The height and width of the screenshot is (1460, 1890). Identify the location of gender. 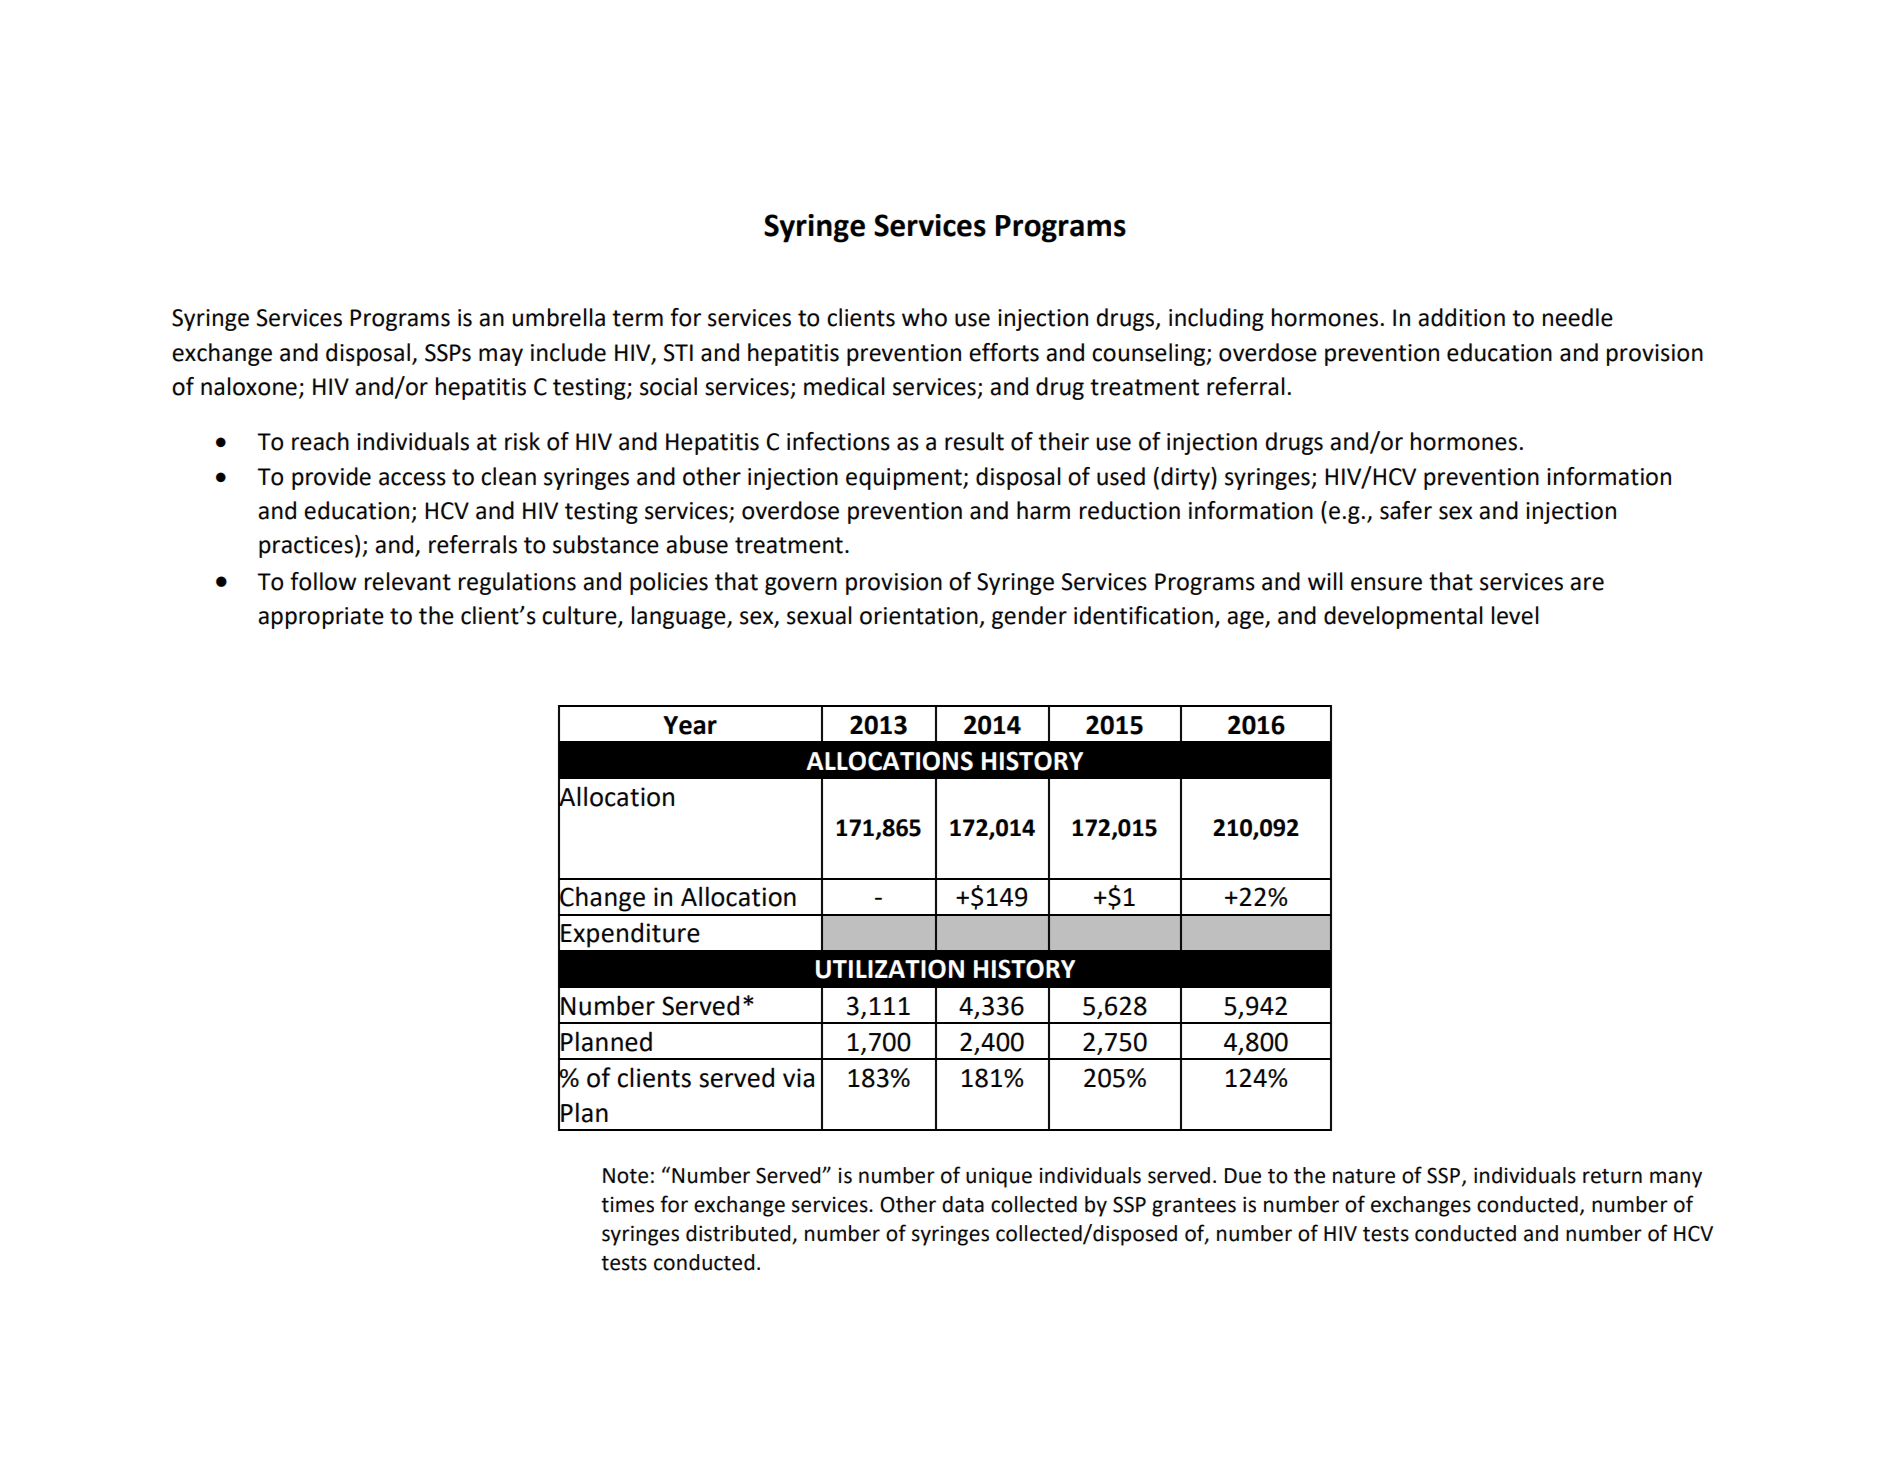
(1029, 617).
